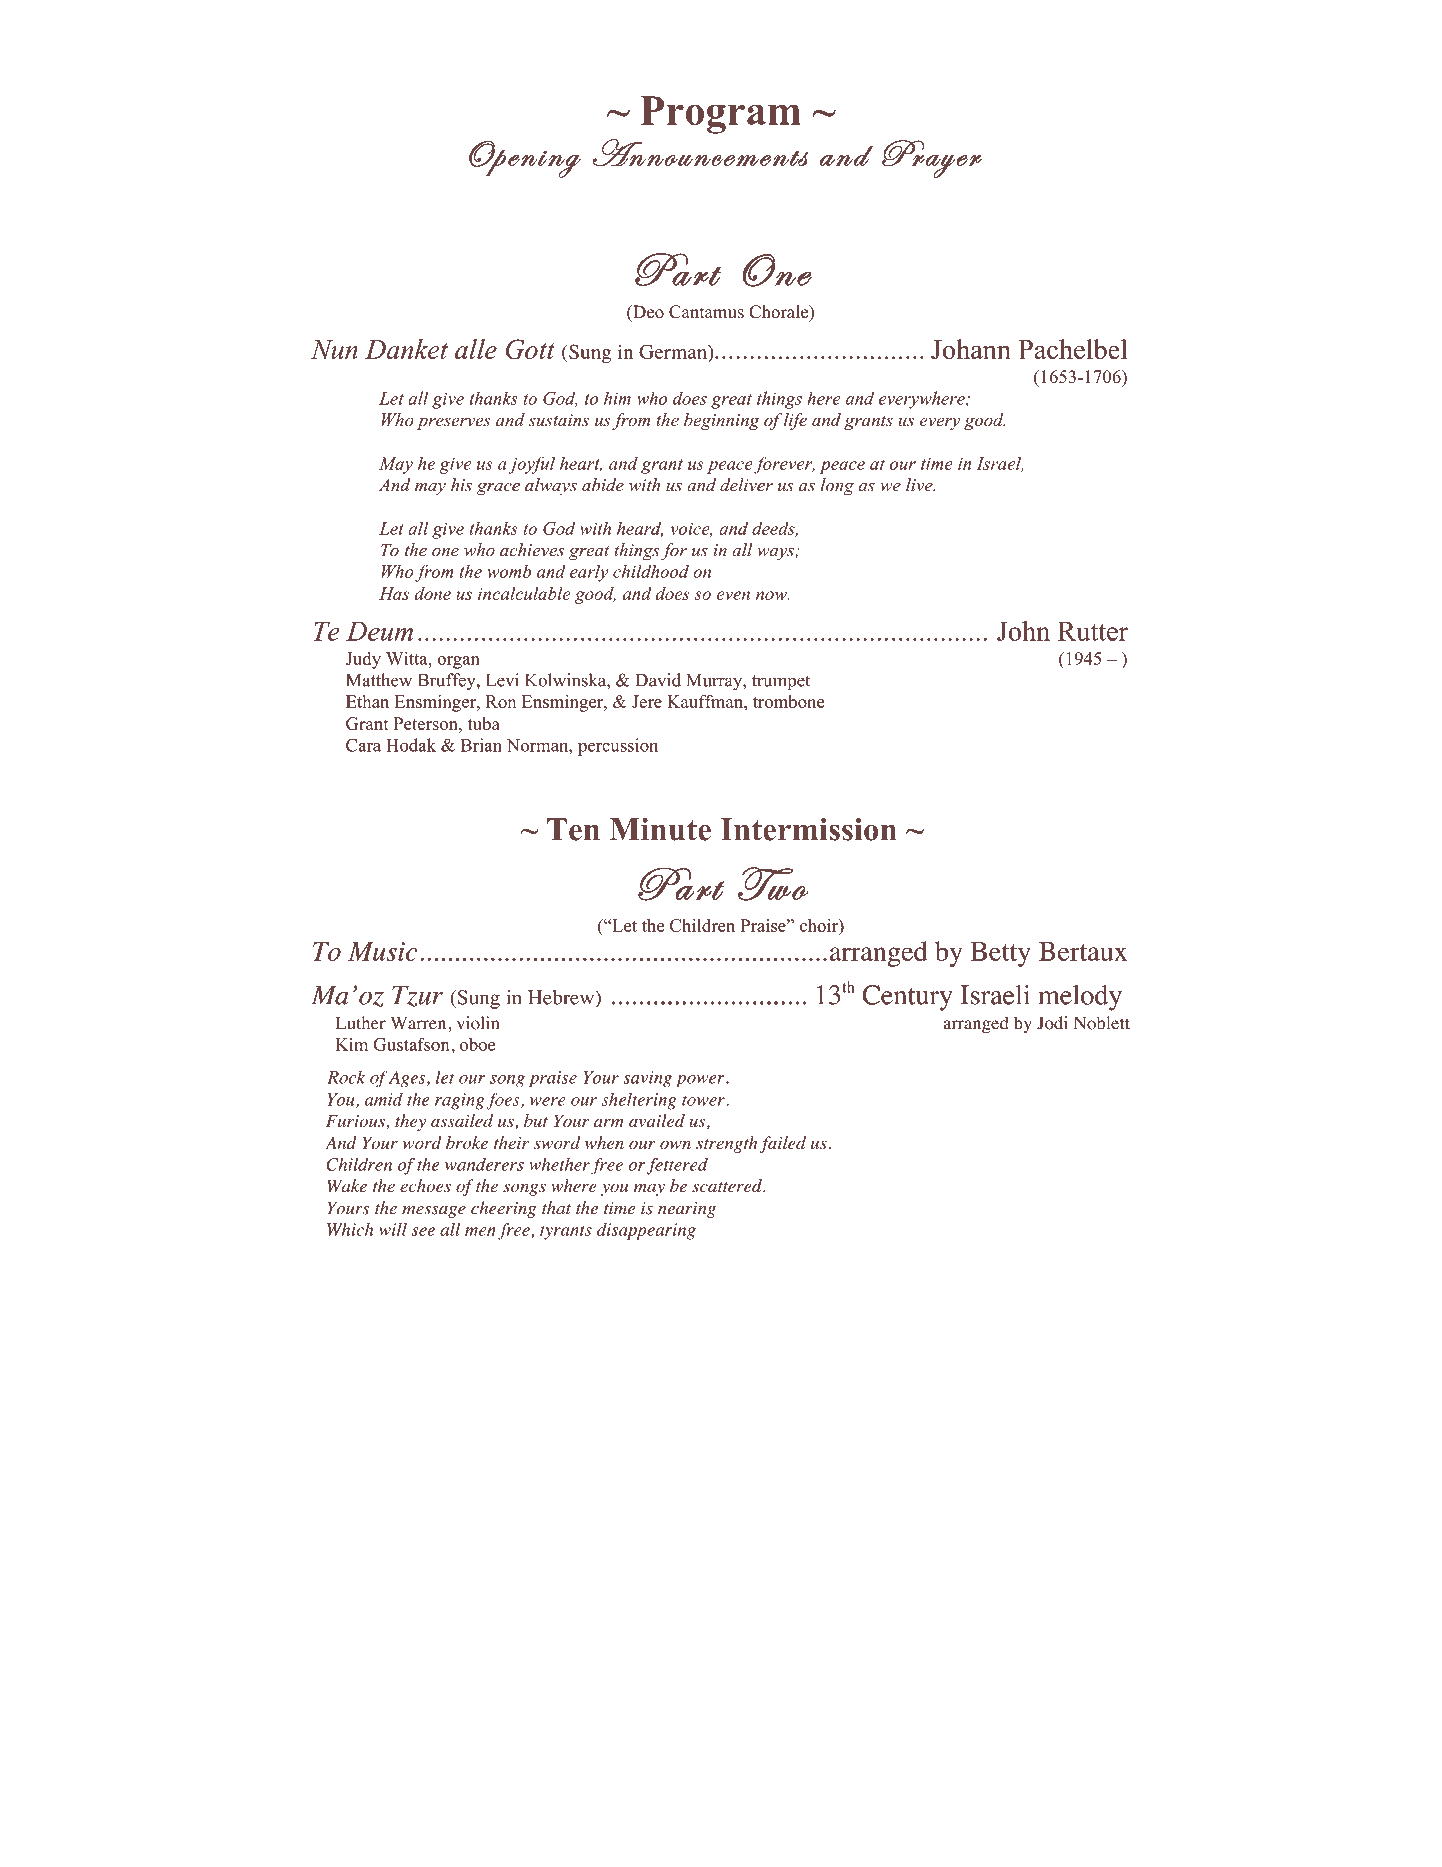  Describe the element at coordinates (1073, 349) in the document. I see `Pachelbel` at that location.
